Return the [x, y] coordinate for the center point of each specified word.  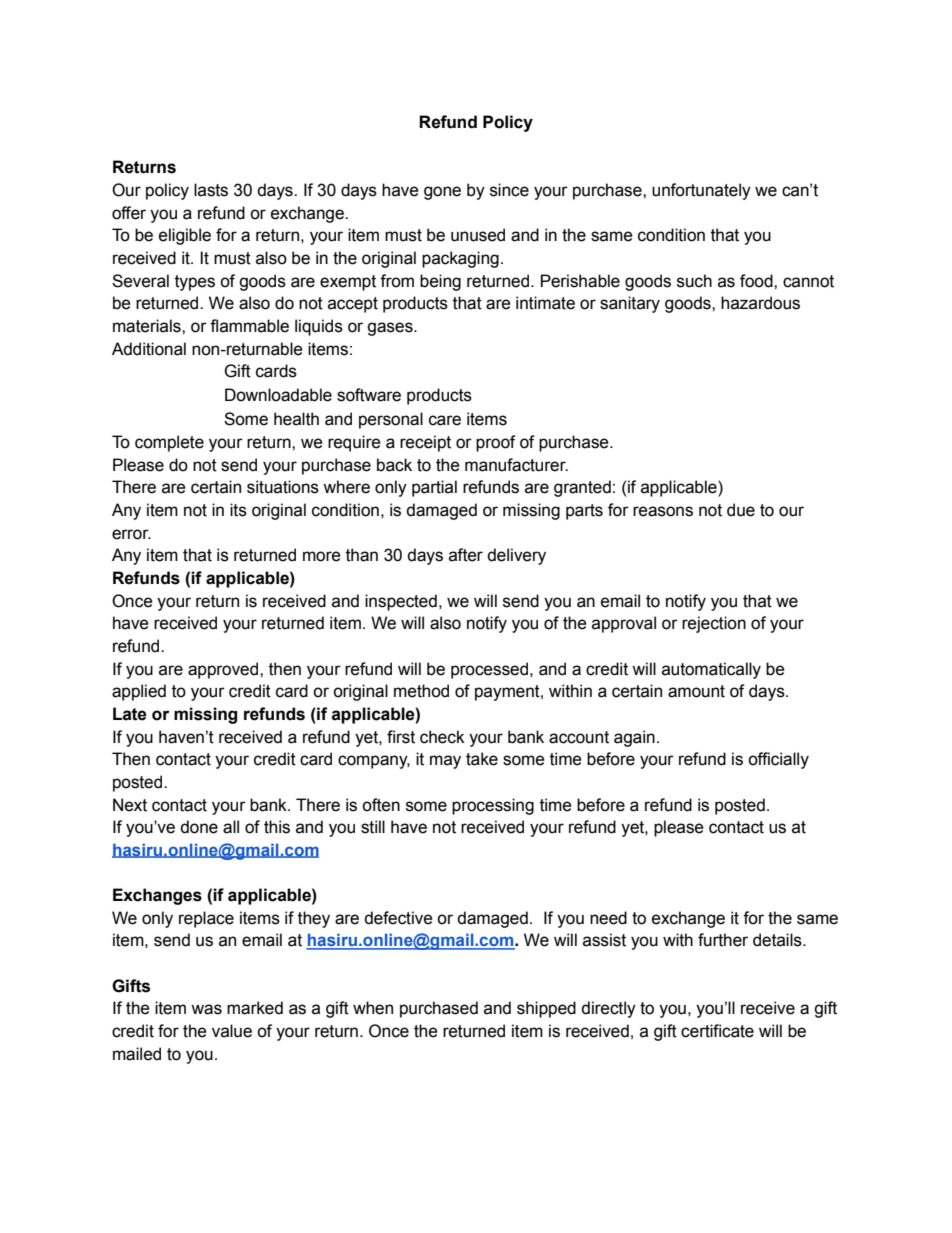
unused [478, 235]
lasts [211, 190]
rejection [714, 624]
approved [224, 670]
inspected [401, 602]
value [232, 1031]
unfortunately [701, 191]
